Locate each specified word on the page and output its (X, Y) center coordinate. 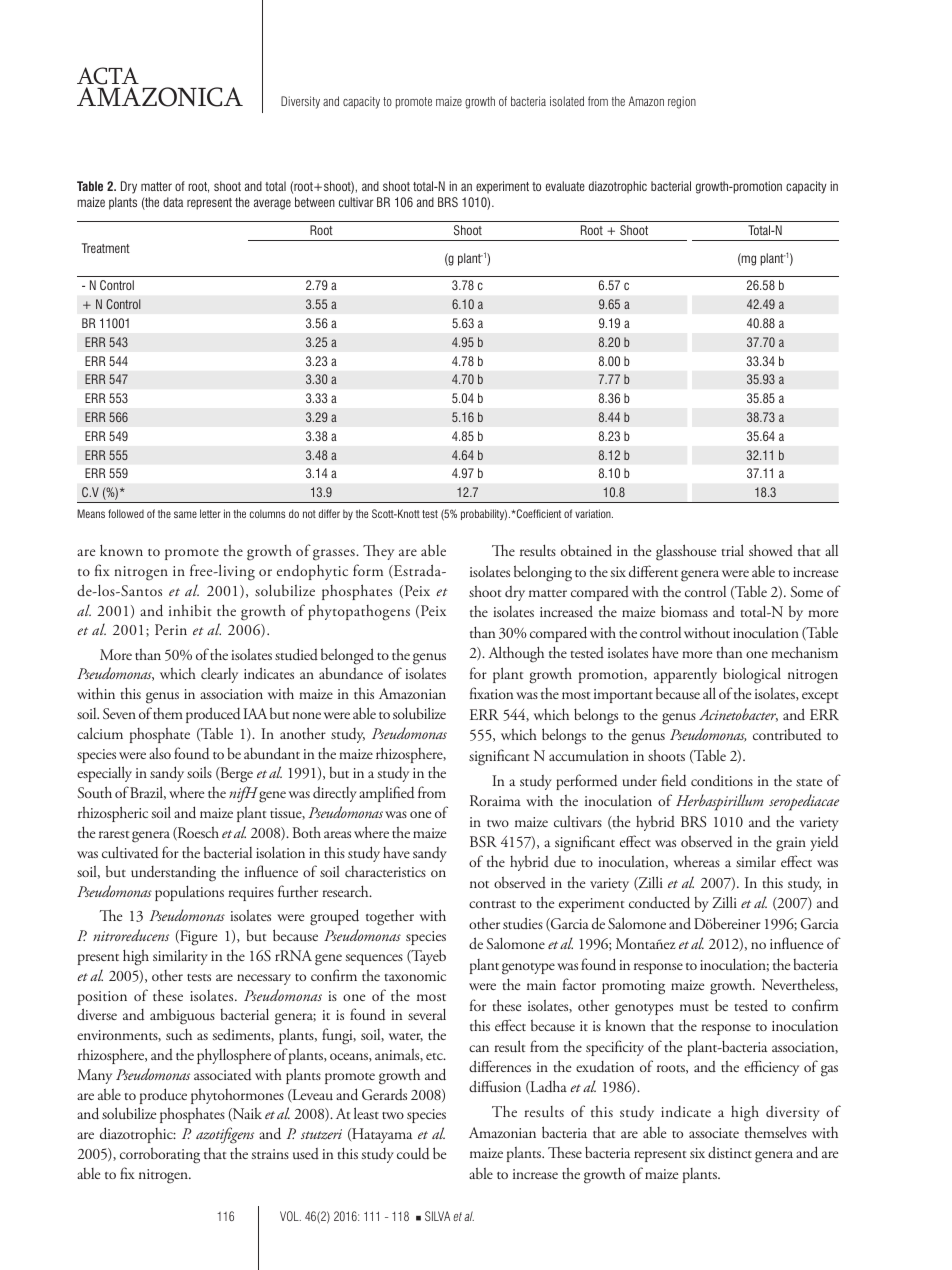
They (378, 552)
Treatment (106, 248)
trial (732, 550)
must (694, 1008)
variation (594, 513)
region (682, 102)
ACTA (108, 76)
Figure (197, 938)
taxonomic (415, 976)
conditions (722, 780)
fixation (491, 693)
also (160, 753)
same (185, 514)
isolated (567, 101)
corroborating (160, 1155)
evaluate (565, 186)
